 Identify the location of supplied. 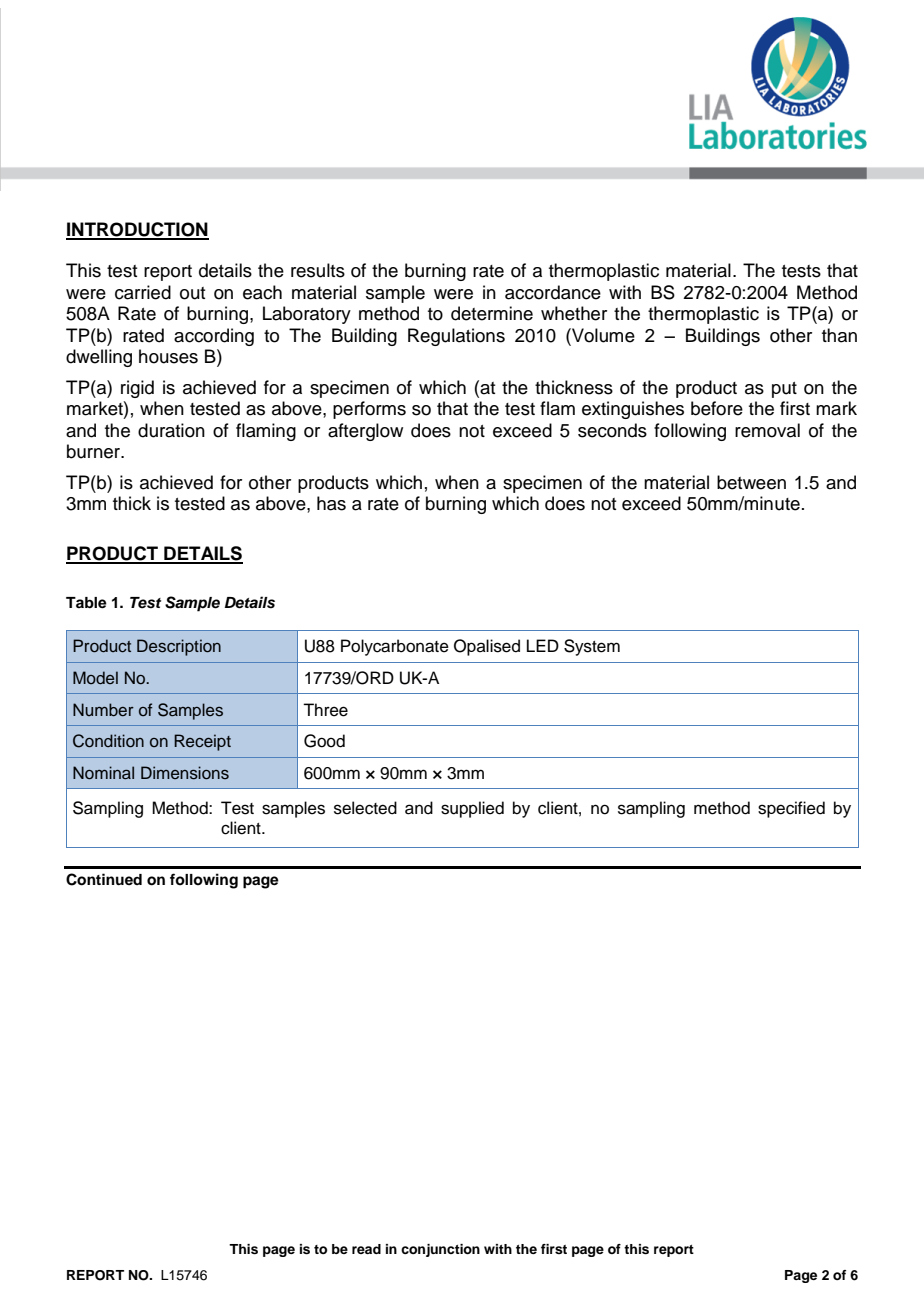
(472, 809).
